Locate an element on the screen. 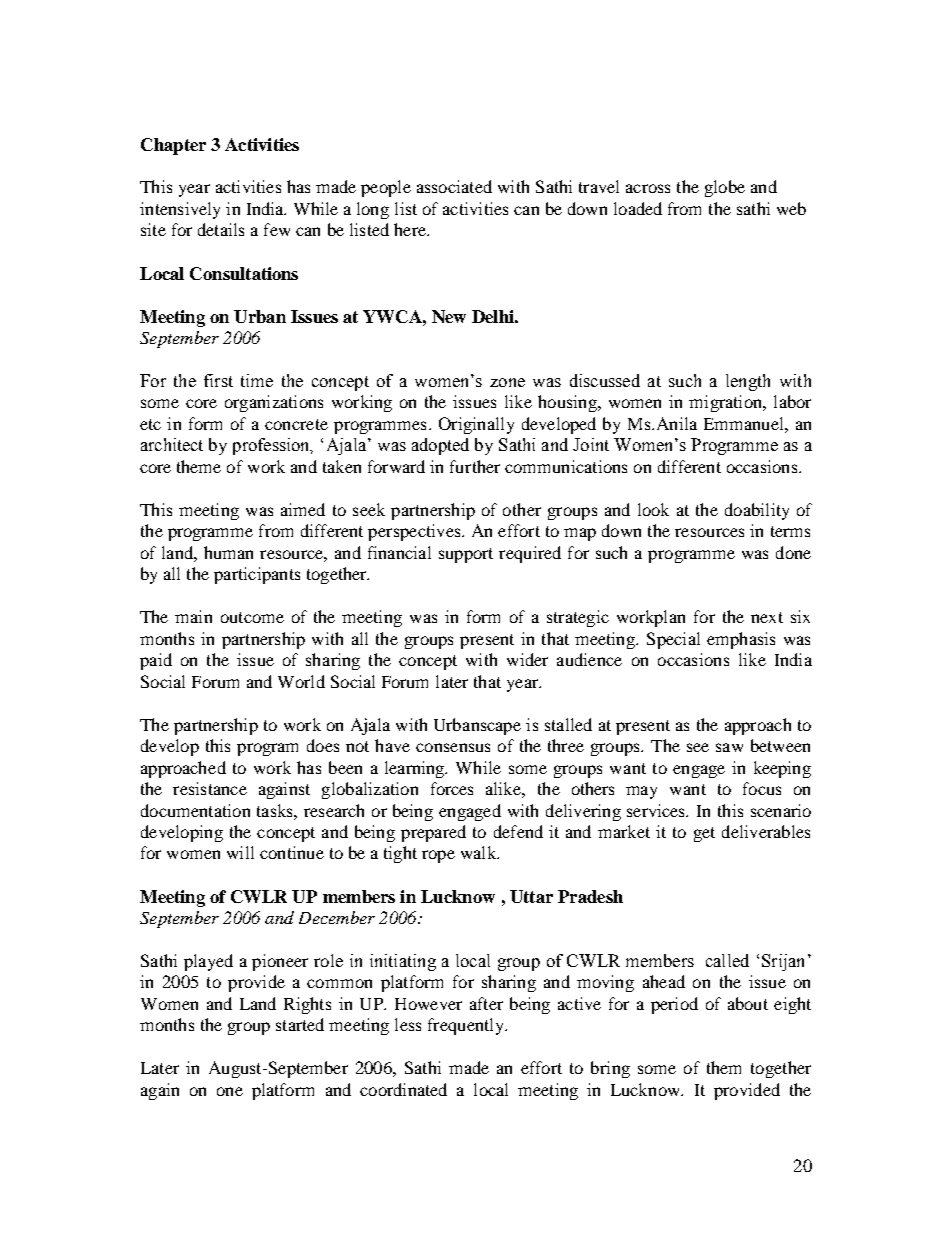  about is located at coordinates (748, 1003).
